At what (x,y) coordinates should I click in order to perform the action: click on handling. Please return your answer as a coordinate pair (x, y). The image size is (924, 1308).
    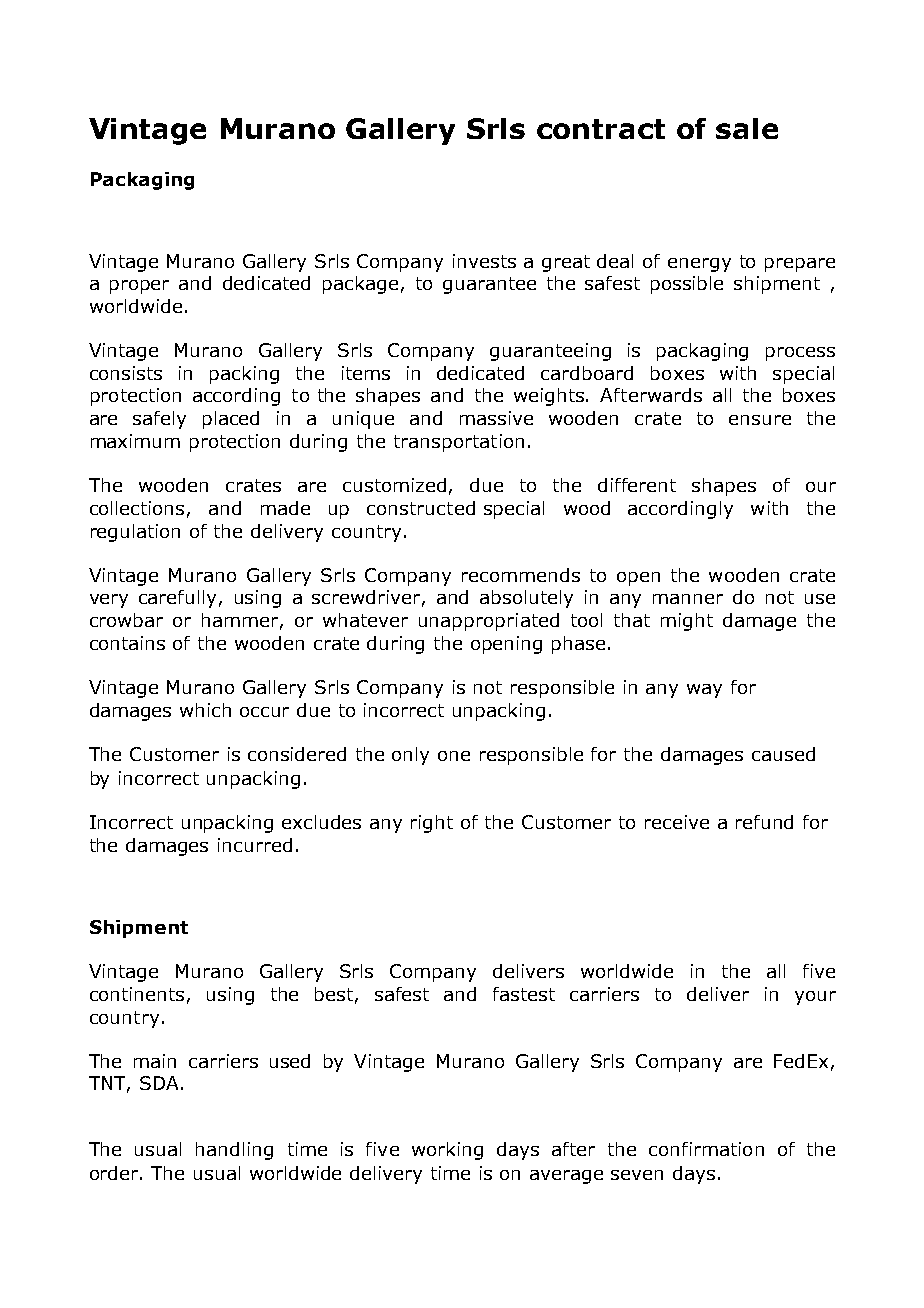
    Looking at the image, I should click on (234, 1151).
